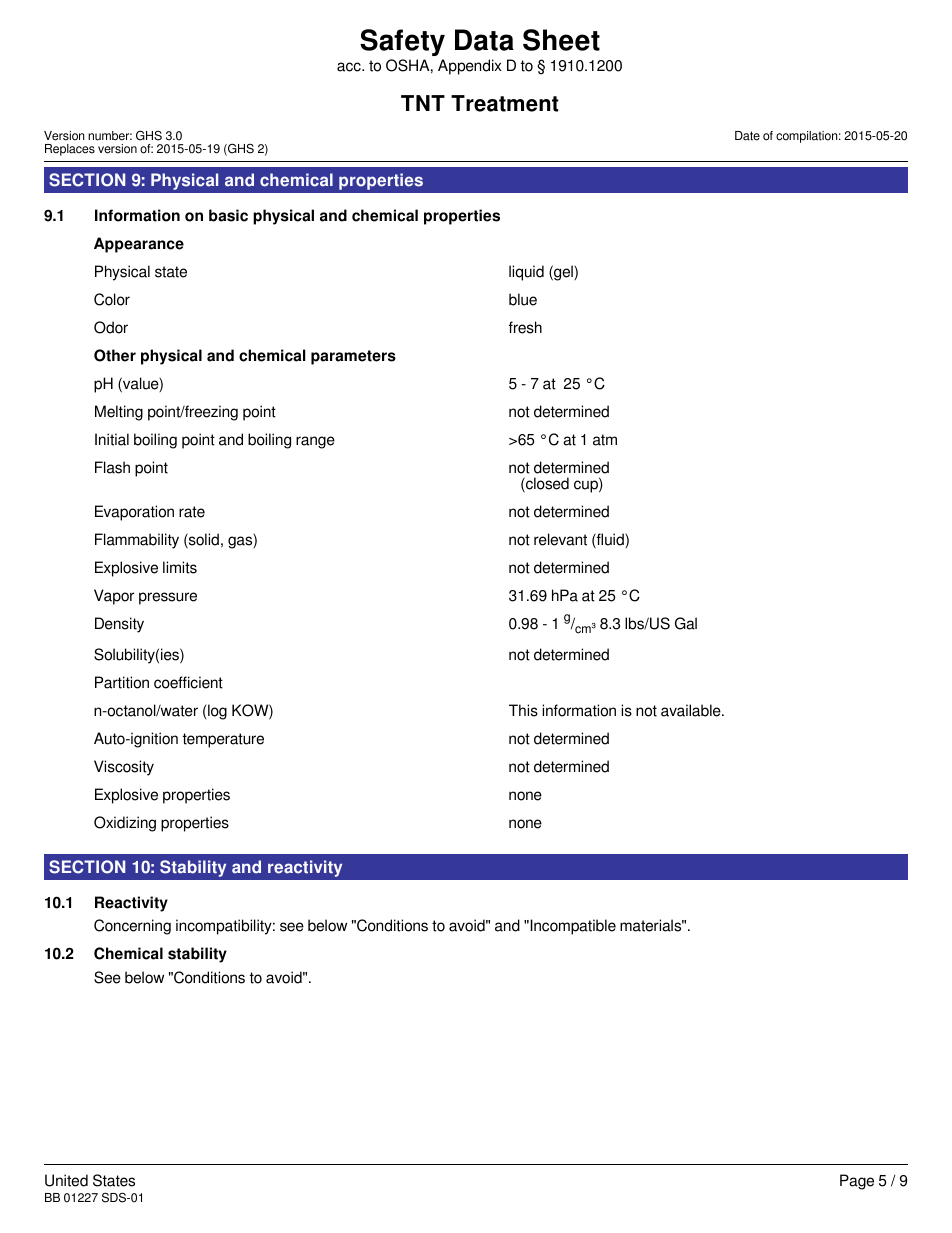  Describe the element at coordinates (168, 598) in the image. I see `pressure` at that location.
